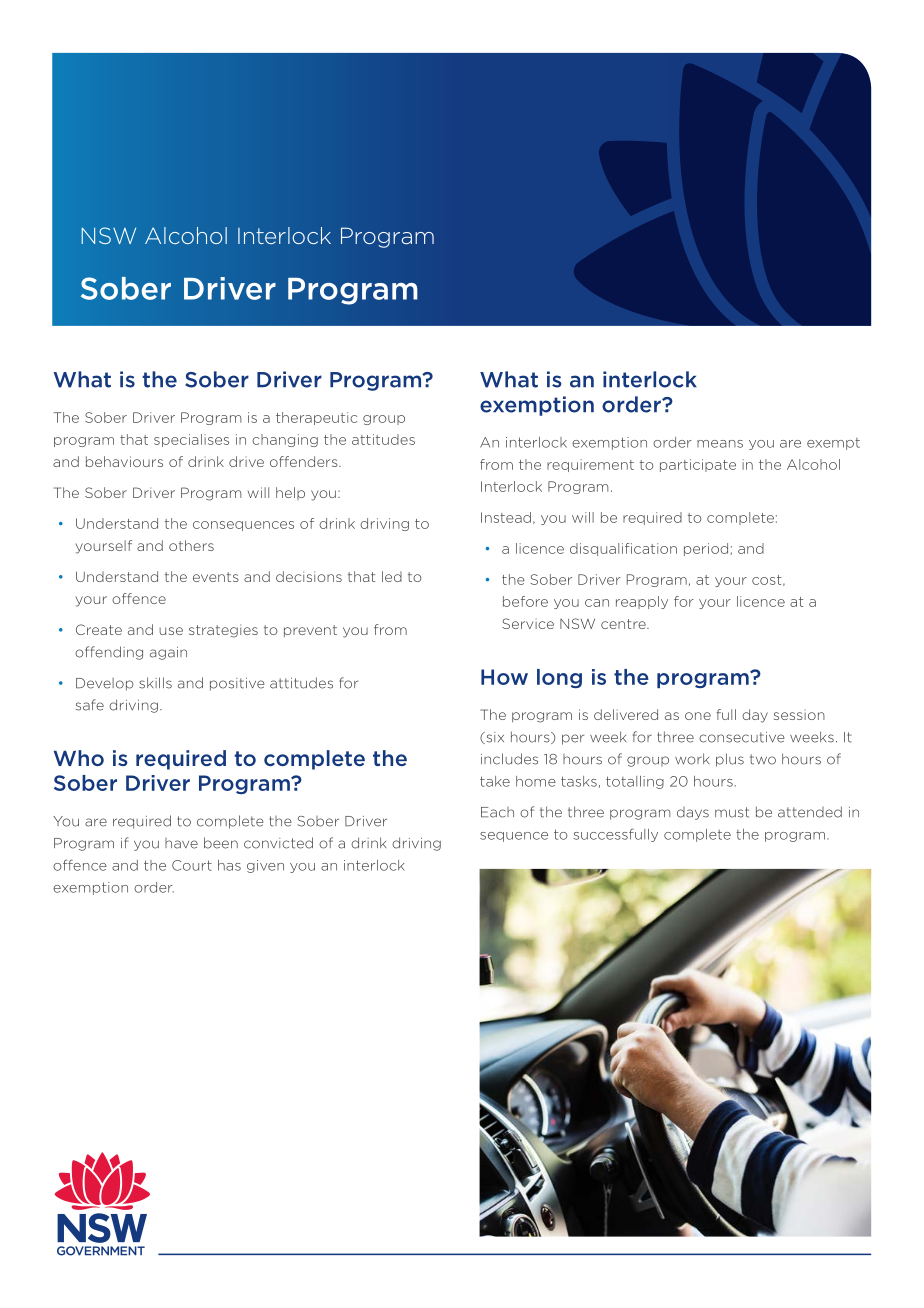 The height and width of the screenshot is (1308, 924). I want to click on events, so click(216, 577).
